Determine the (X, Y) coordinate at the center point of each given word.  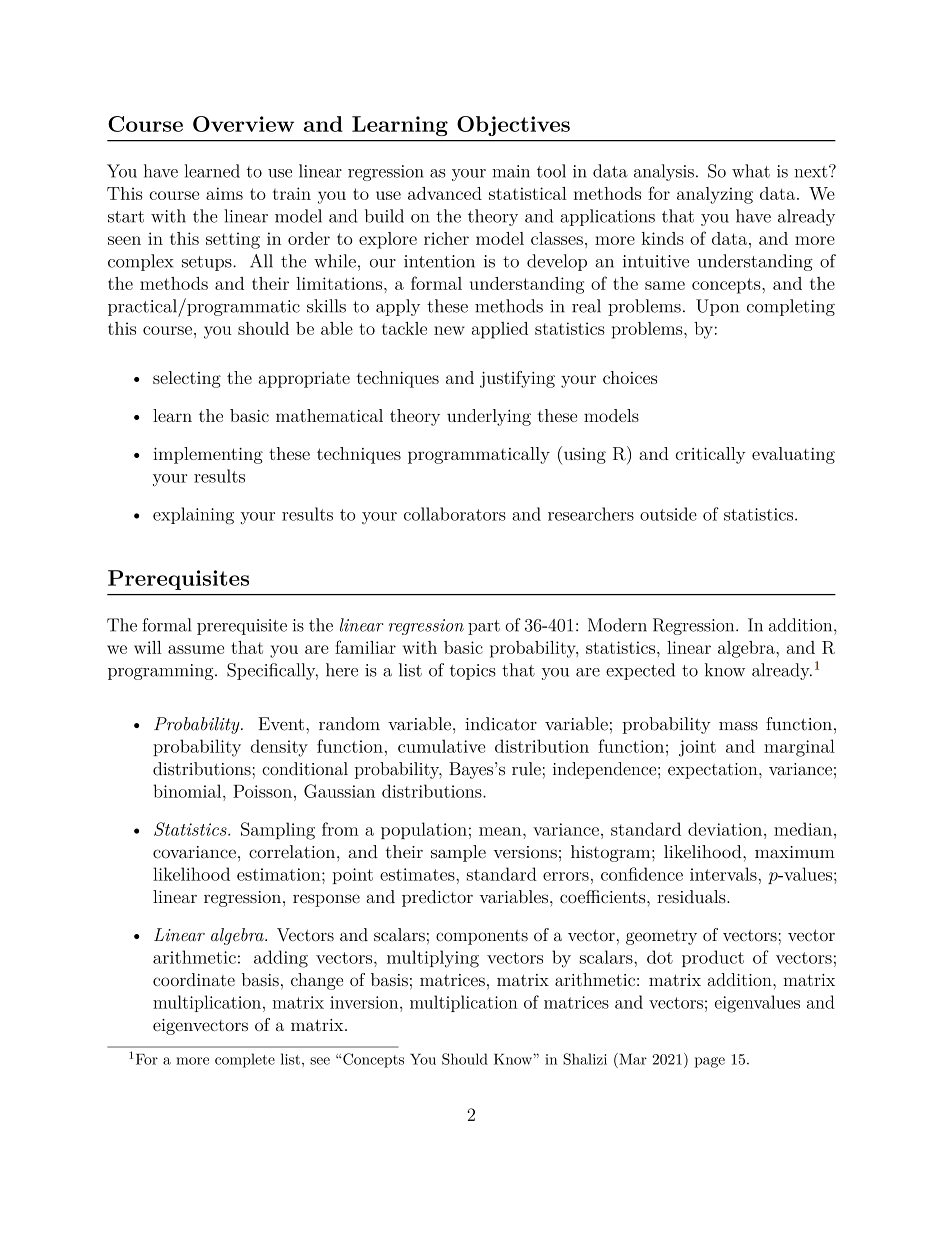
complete (245, 1060)
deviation (726, 829)
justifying (517, 379)
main (511, 171)
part (484, 627)
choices (630, 377)
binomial (188, 791)
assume (196, 649)
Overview (243, 124)
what (751, 171)
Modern (617, 625)
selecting (187, 379)
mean (501, 831)
